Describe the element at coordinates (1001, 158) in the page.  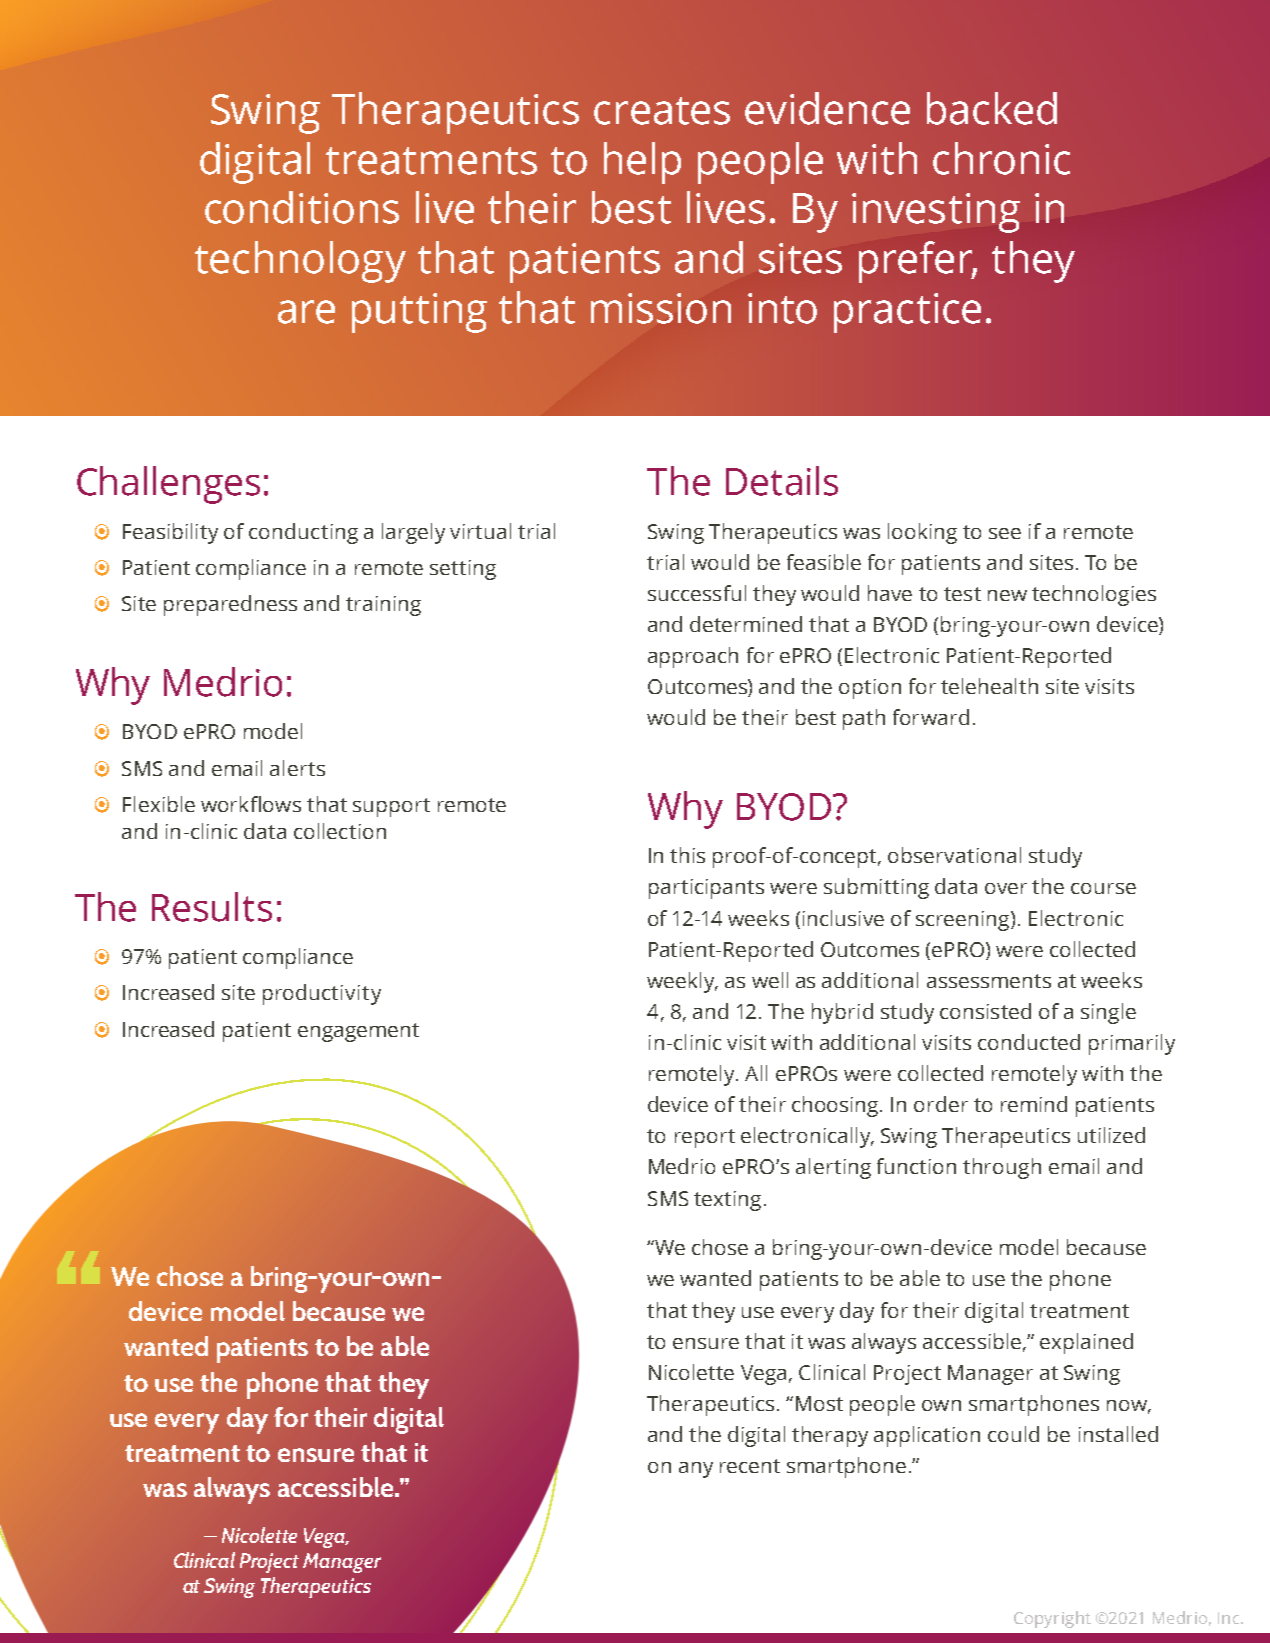
I see `chronic` at that location.
